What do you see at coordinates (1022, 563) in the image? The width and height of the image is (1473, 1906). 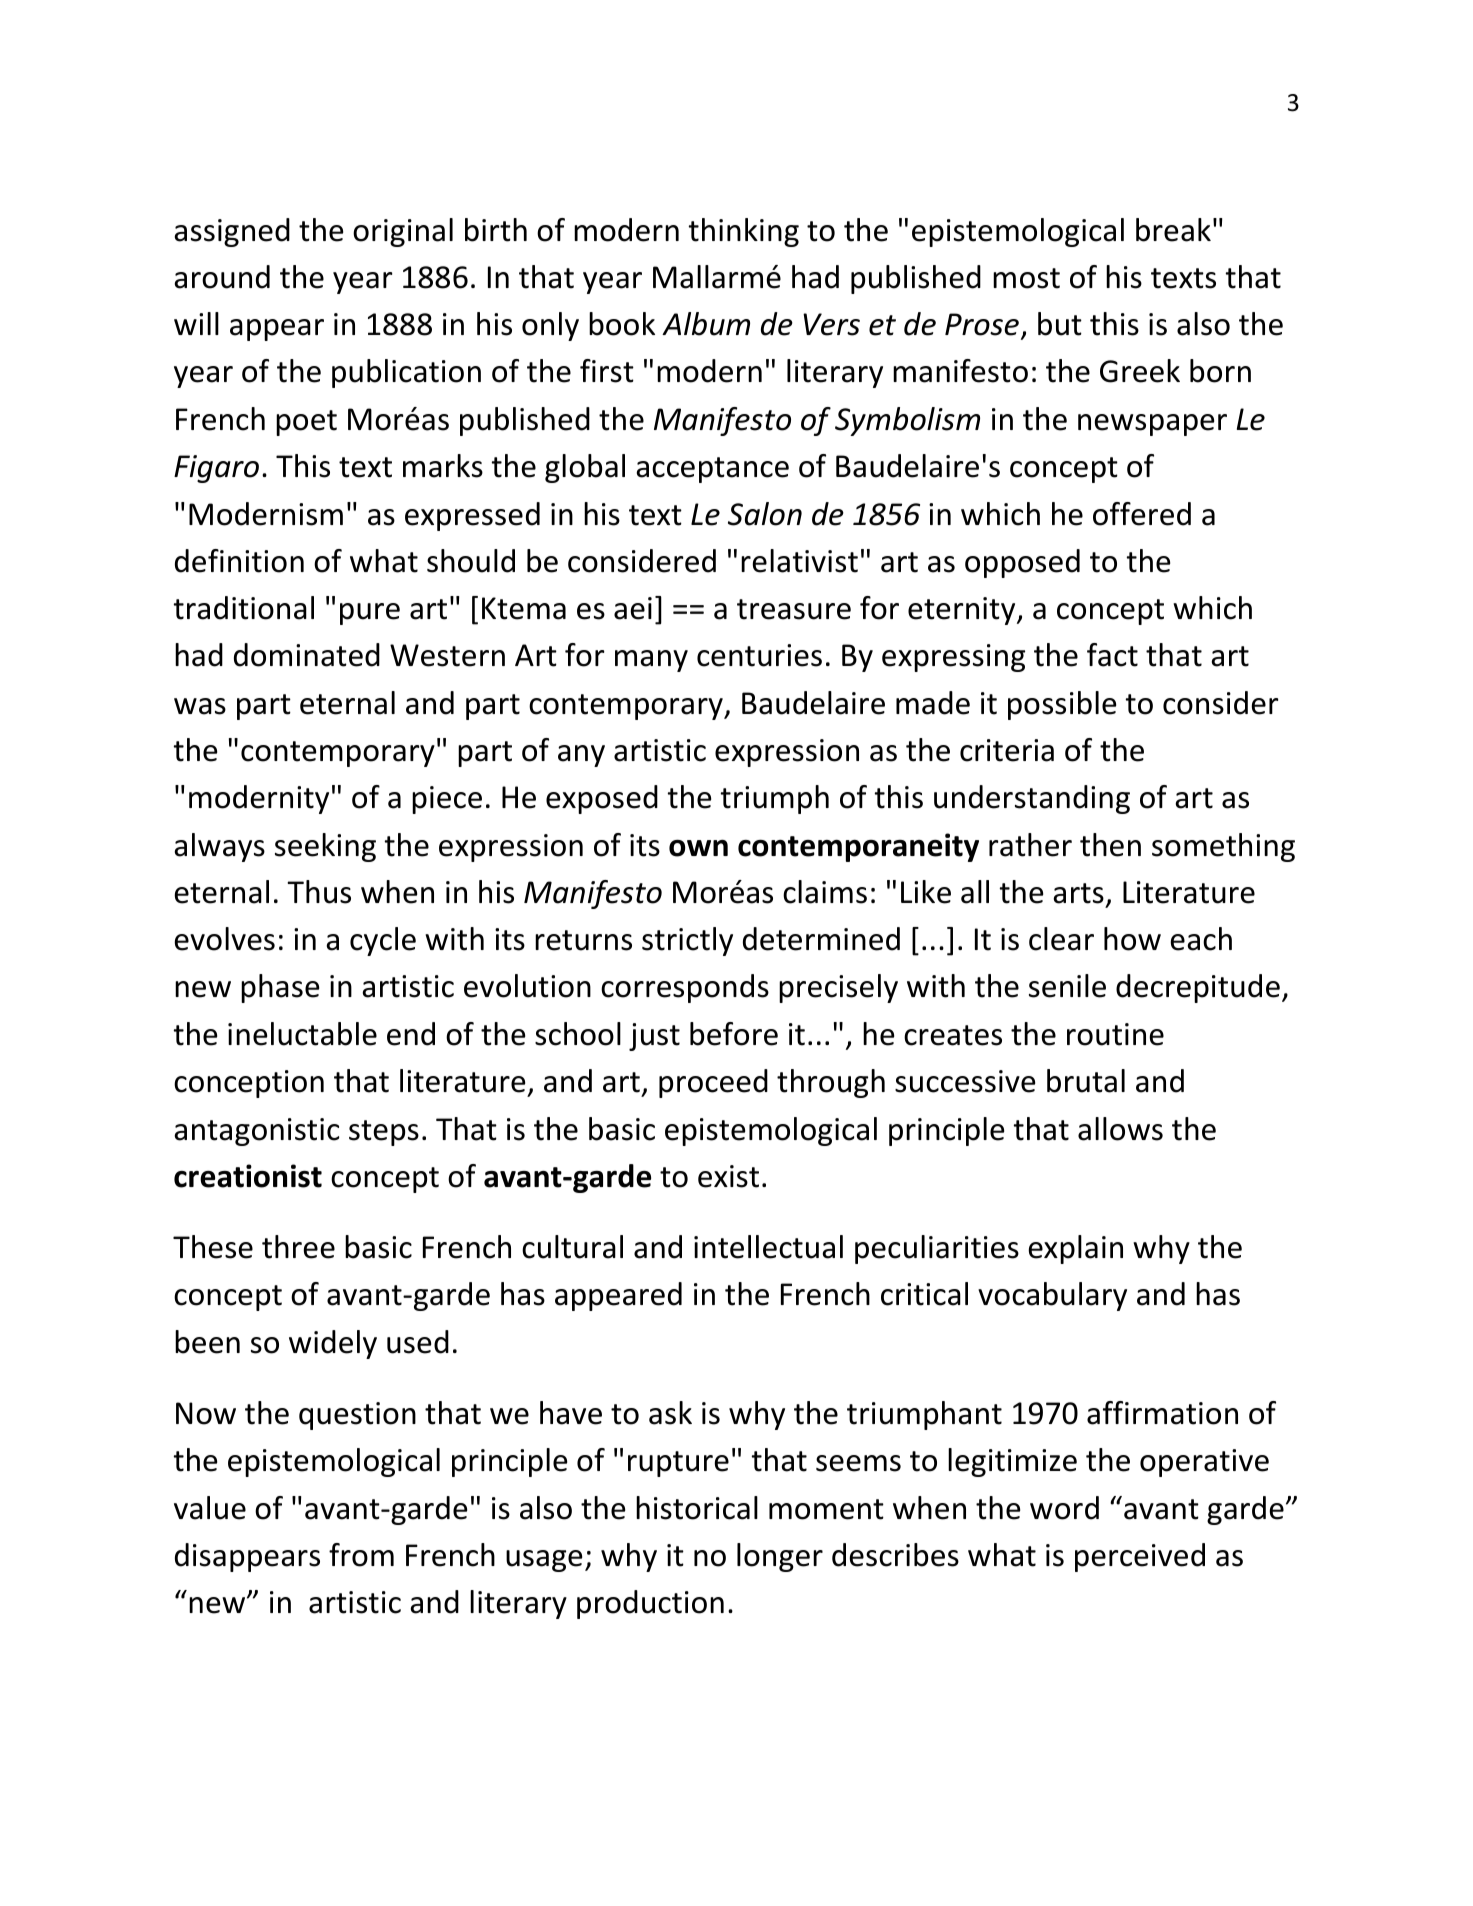 I see `opposed` at bounding box center [1022, 563].
